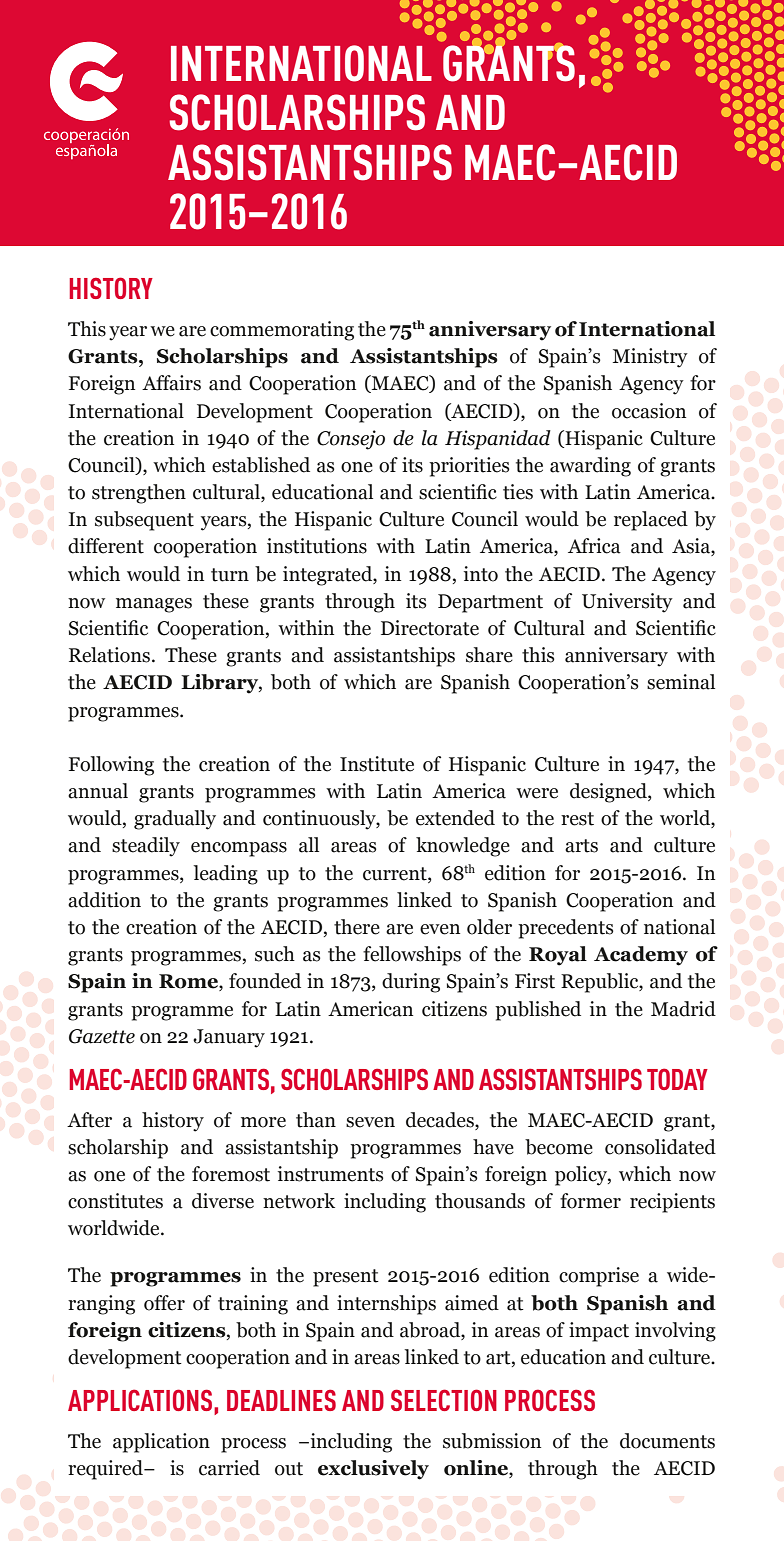 The image size is (784, 1541). I want to click on constitutes, so click(115, 1201).
